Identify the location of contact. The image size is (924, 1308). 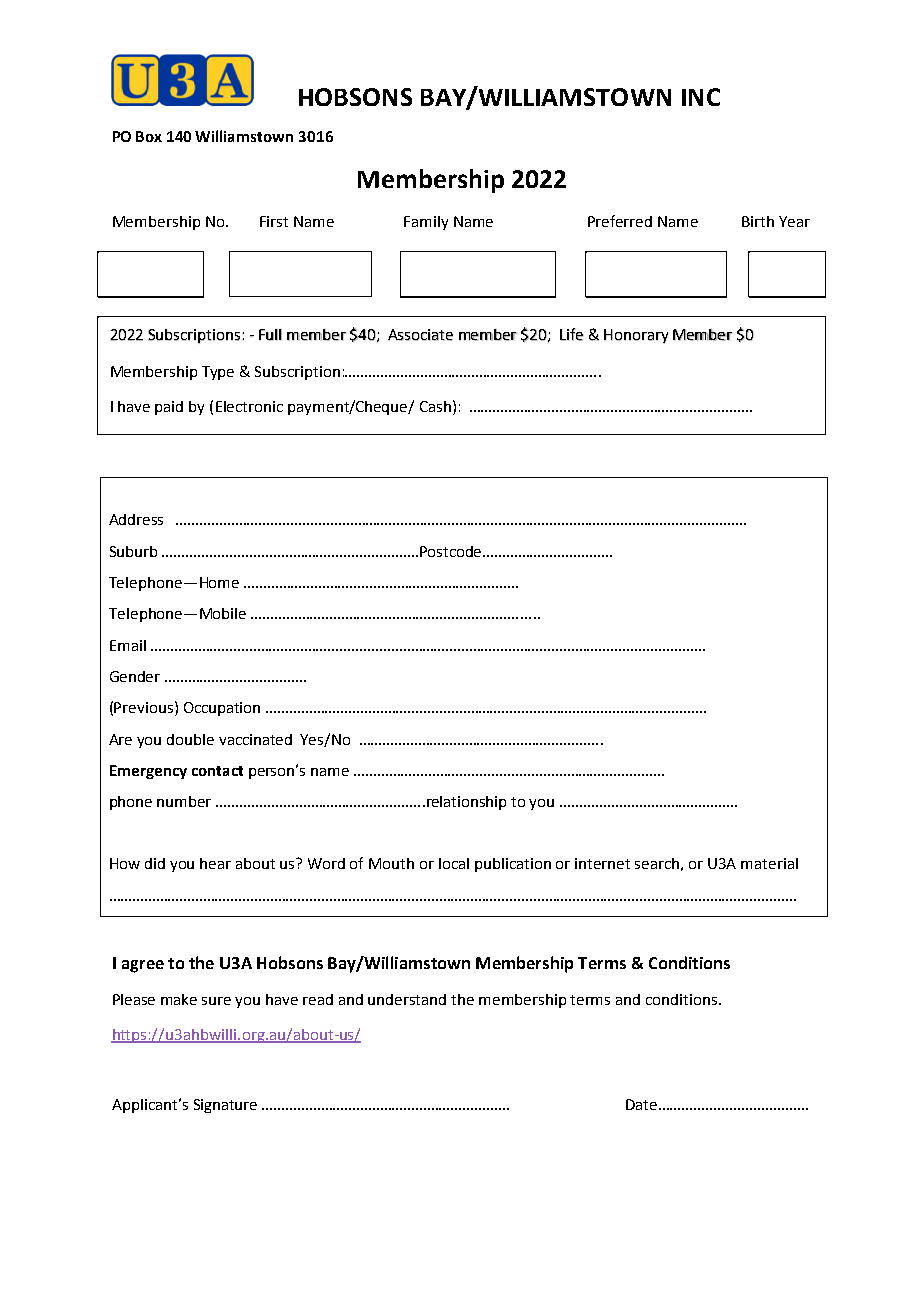
(217, 771).
